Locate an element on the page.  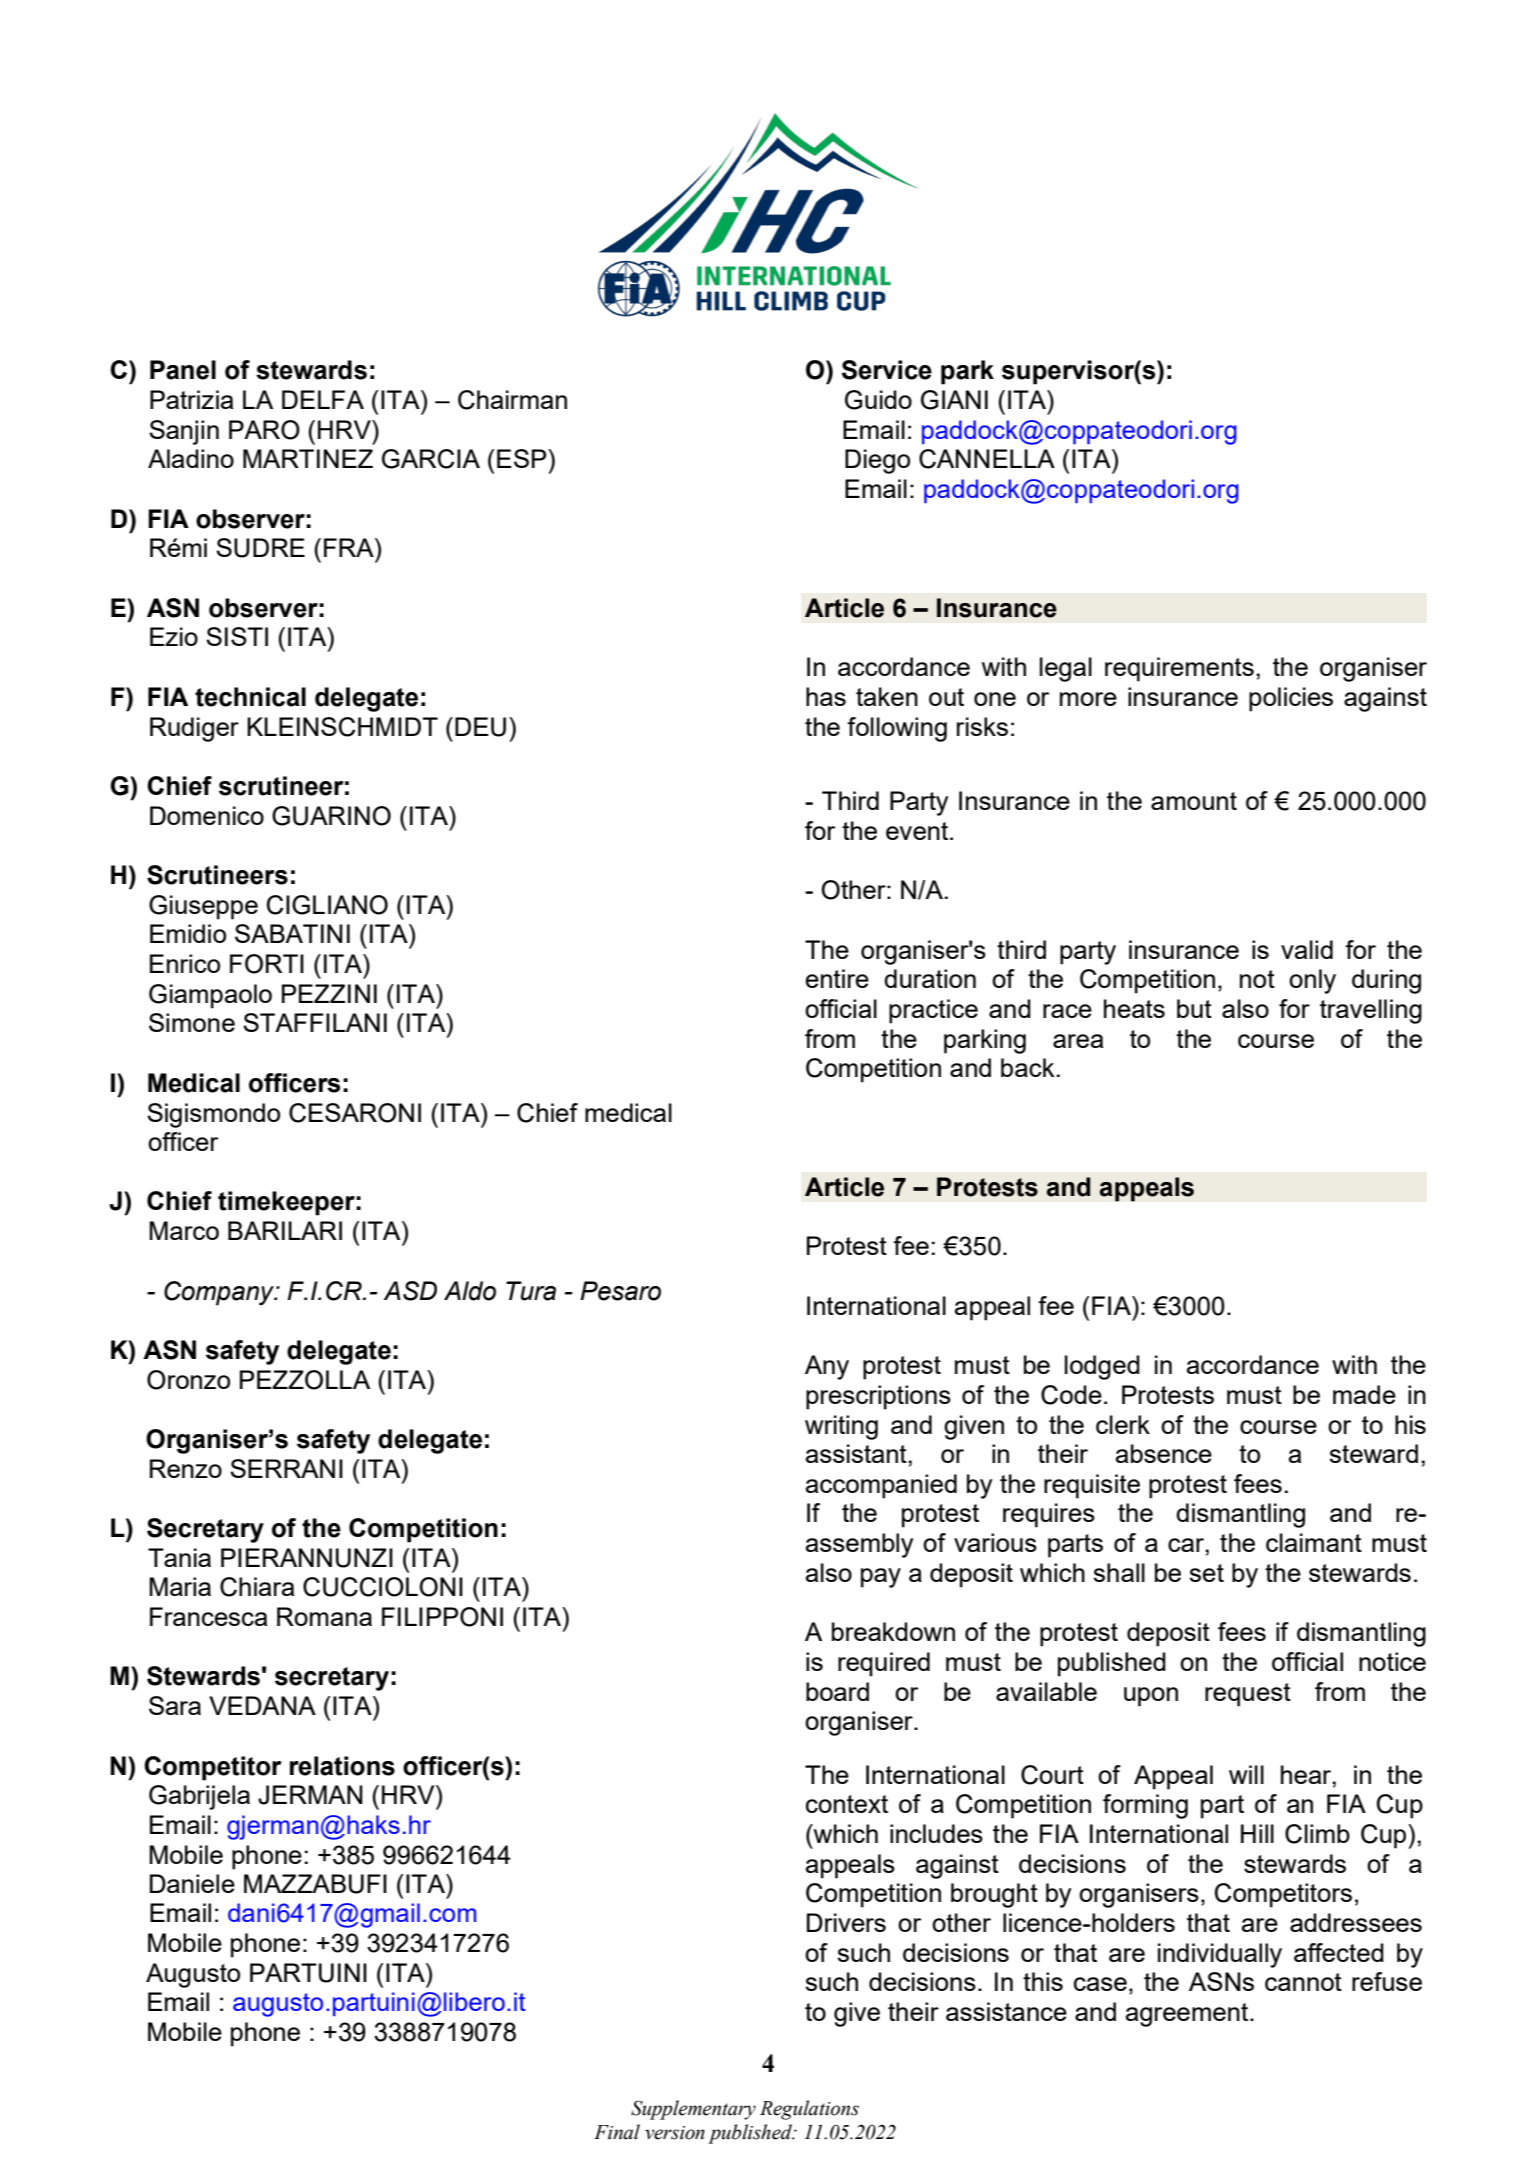
FORTI is located at coordinates (267, 964).
